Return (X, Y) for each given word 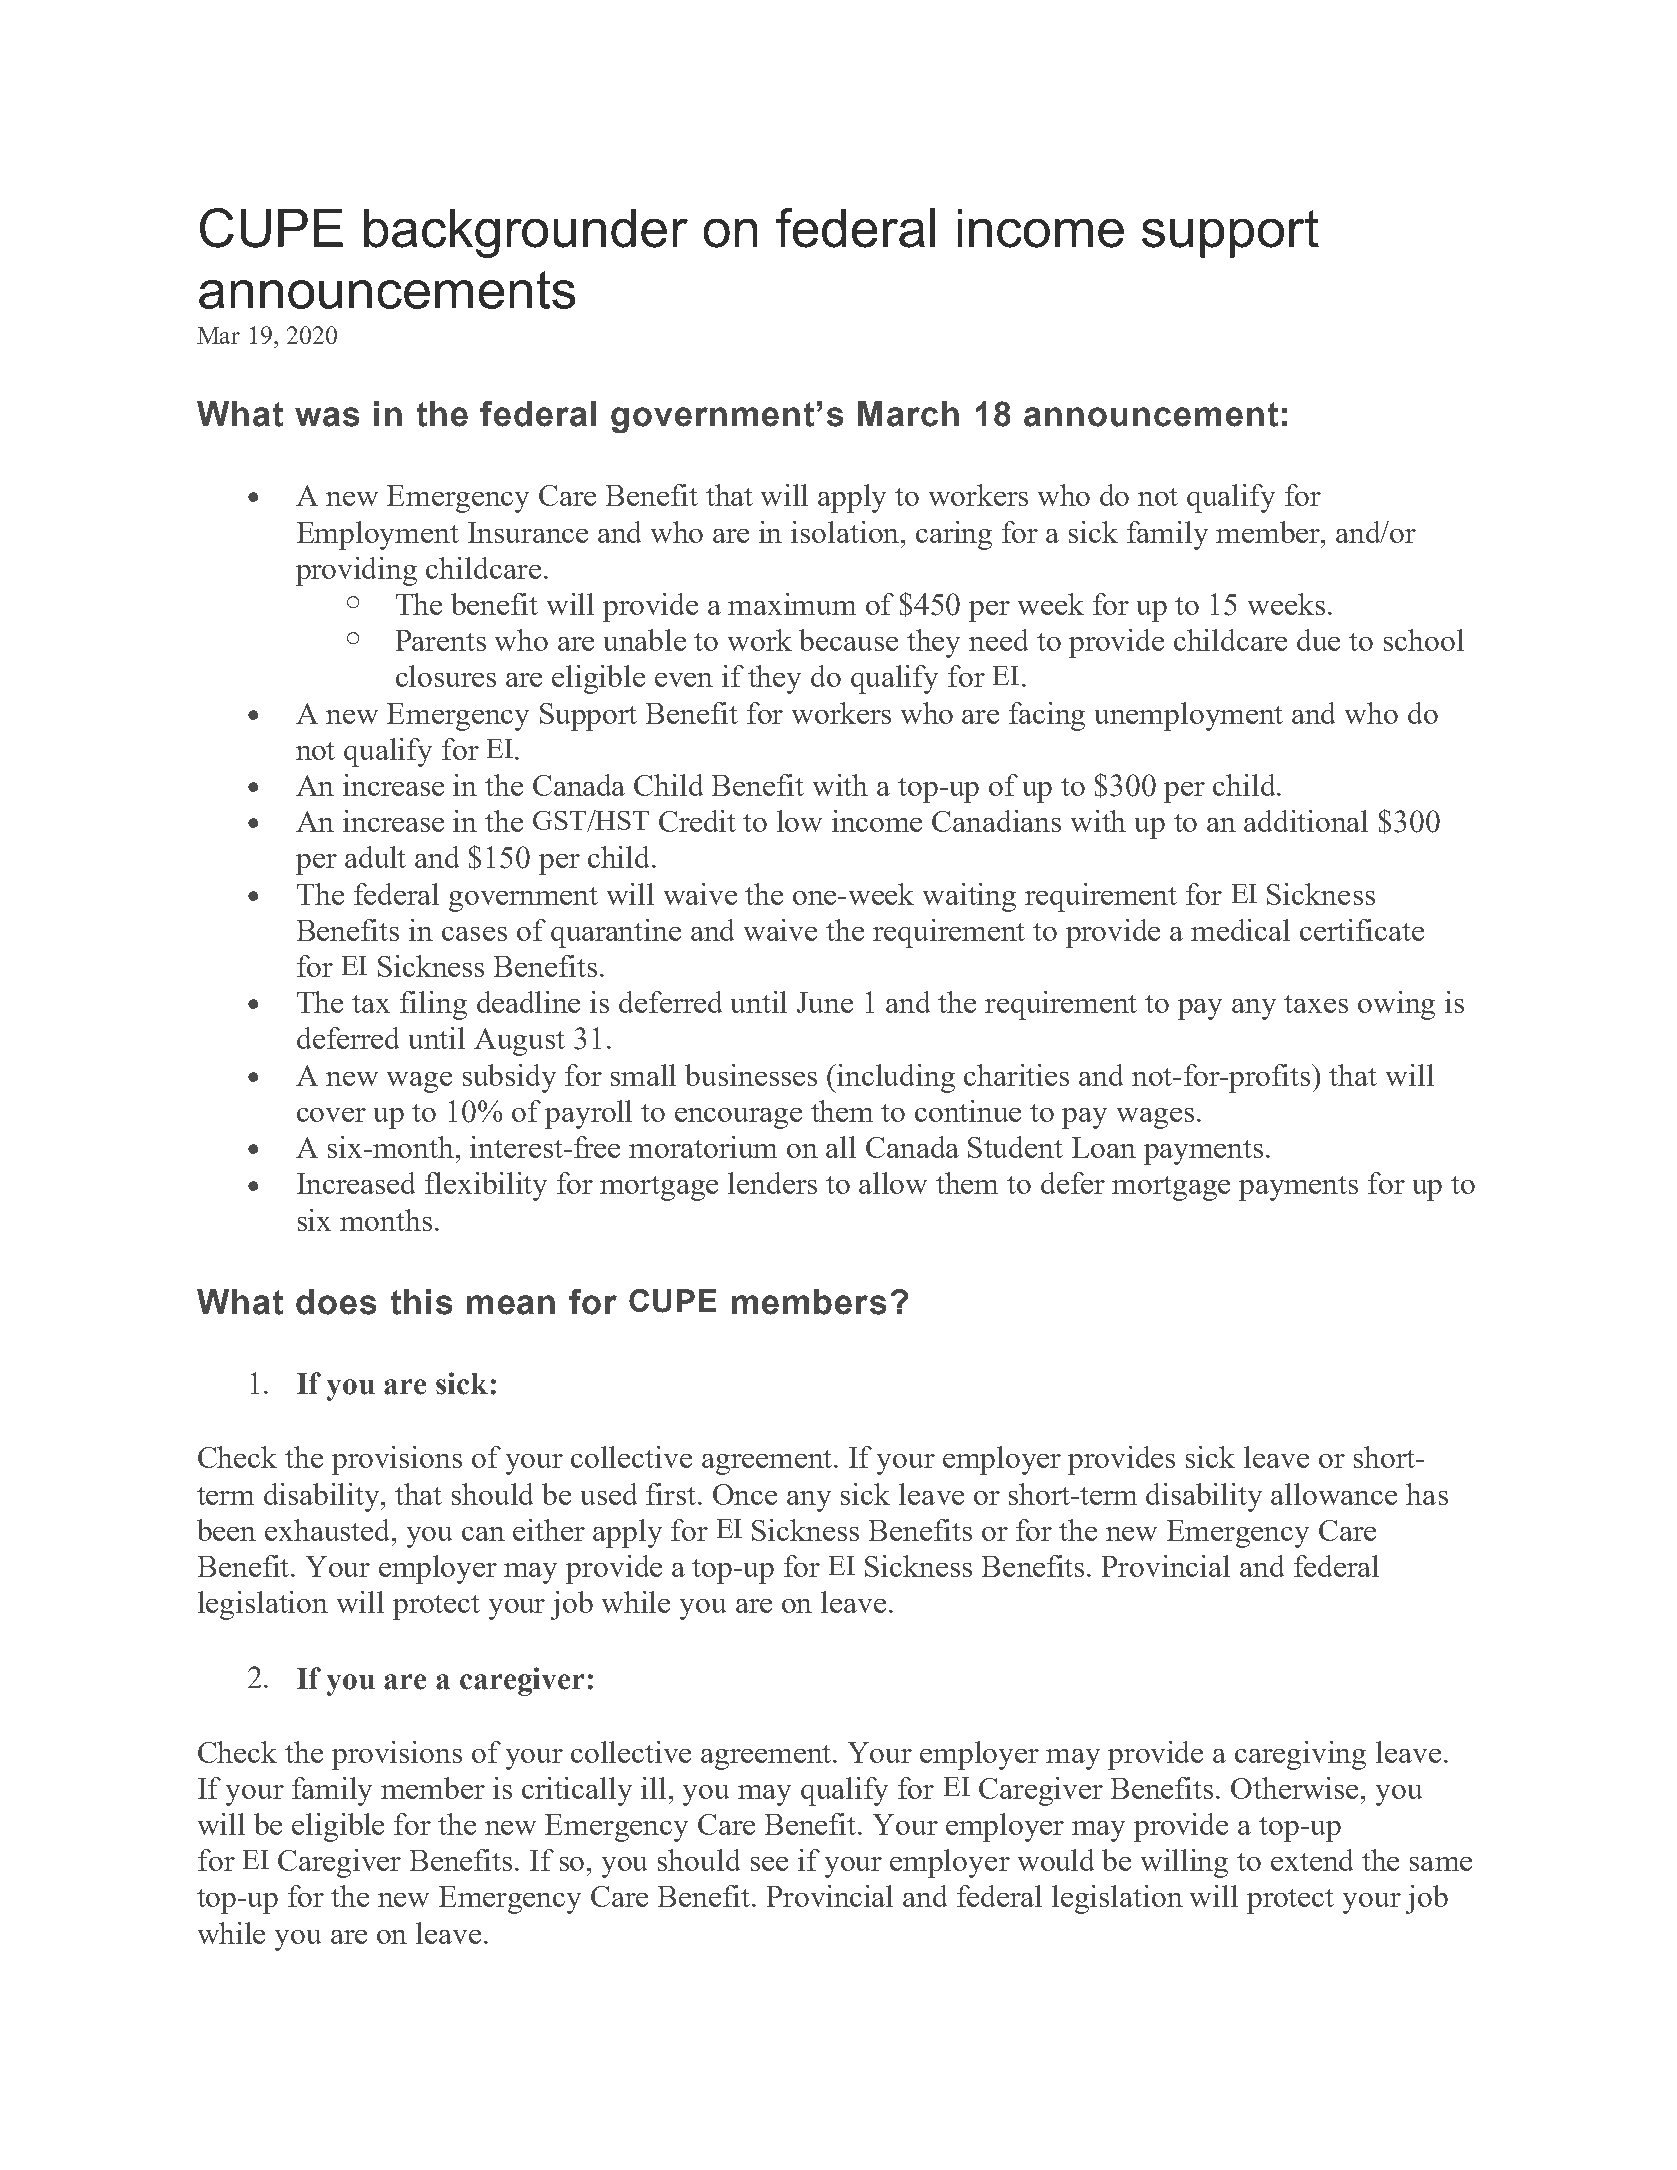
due (1318, 640)
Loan (1104, 1147)
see (769, 1864)
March (908, 414)
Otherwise (1296, 1788)
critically (577, 1791)
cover (331, 1115)
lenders (772, 1183)
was (327, 417)
